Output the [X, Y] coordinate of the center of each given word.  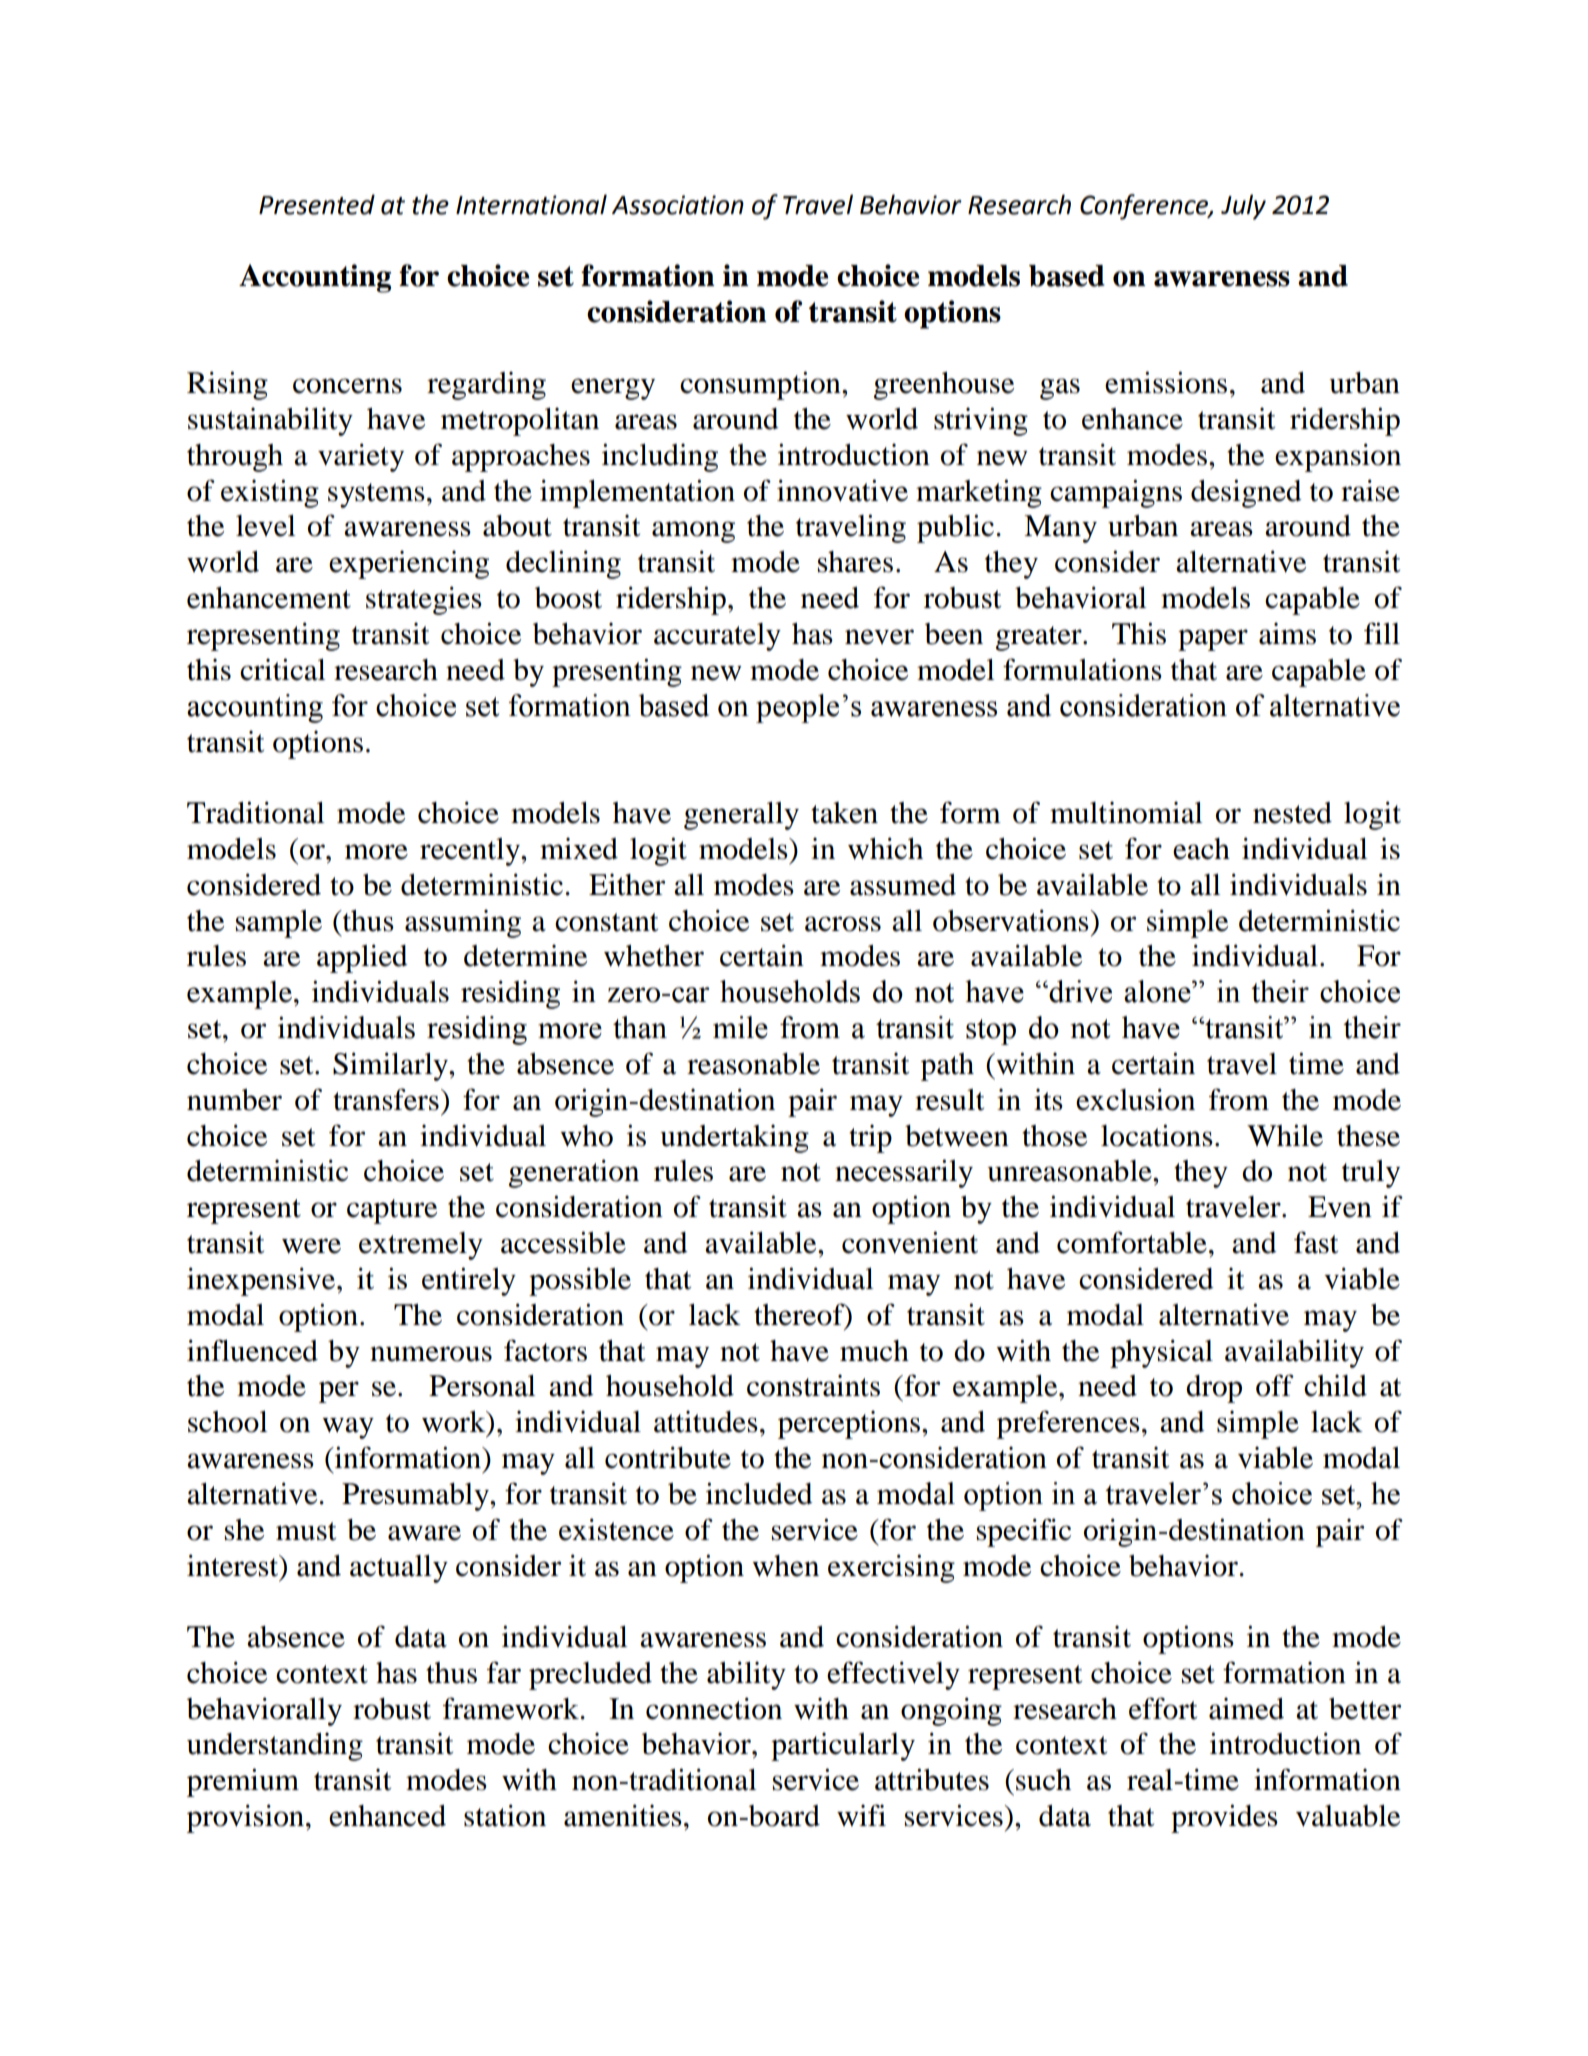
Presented [317, 204]
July [1243, 207]
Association [678, 205]
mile [740, 1027]
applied [362, 958]
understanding [275, 1747]
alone [1158, 991]
